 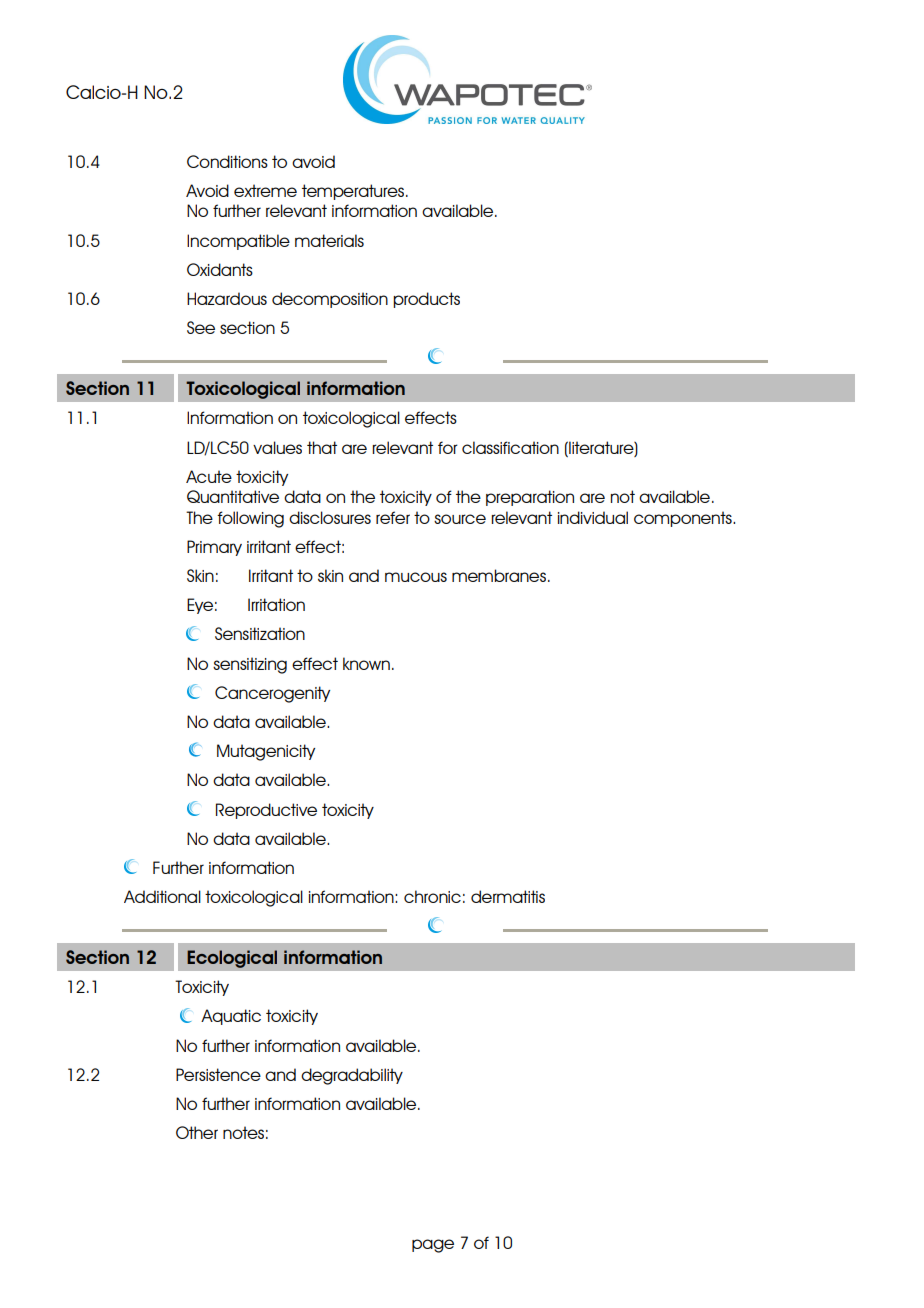 I want to click on dermatitis, so click(x=508, y=896).
